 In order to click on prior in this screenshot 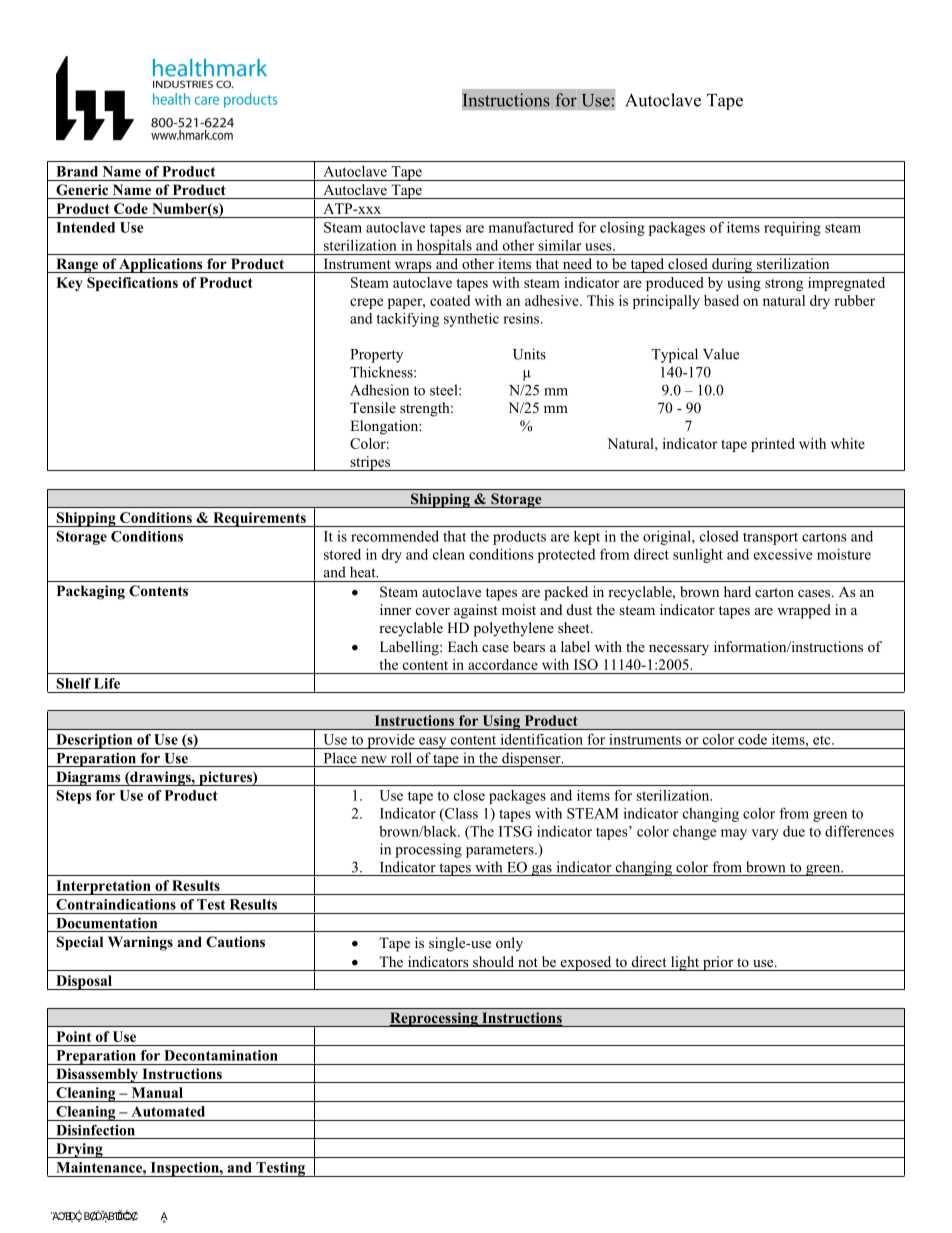, I will do `click(718, 963)`.
